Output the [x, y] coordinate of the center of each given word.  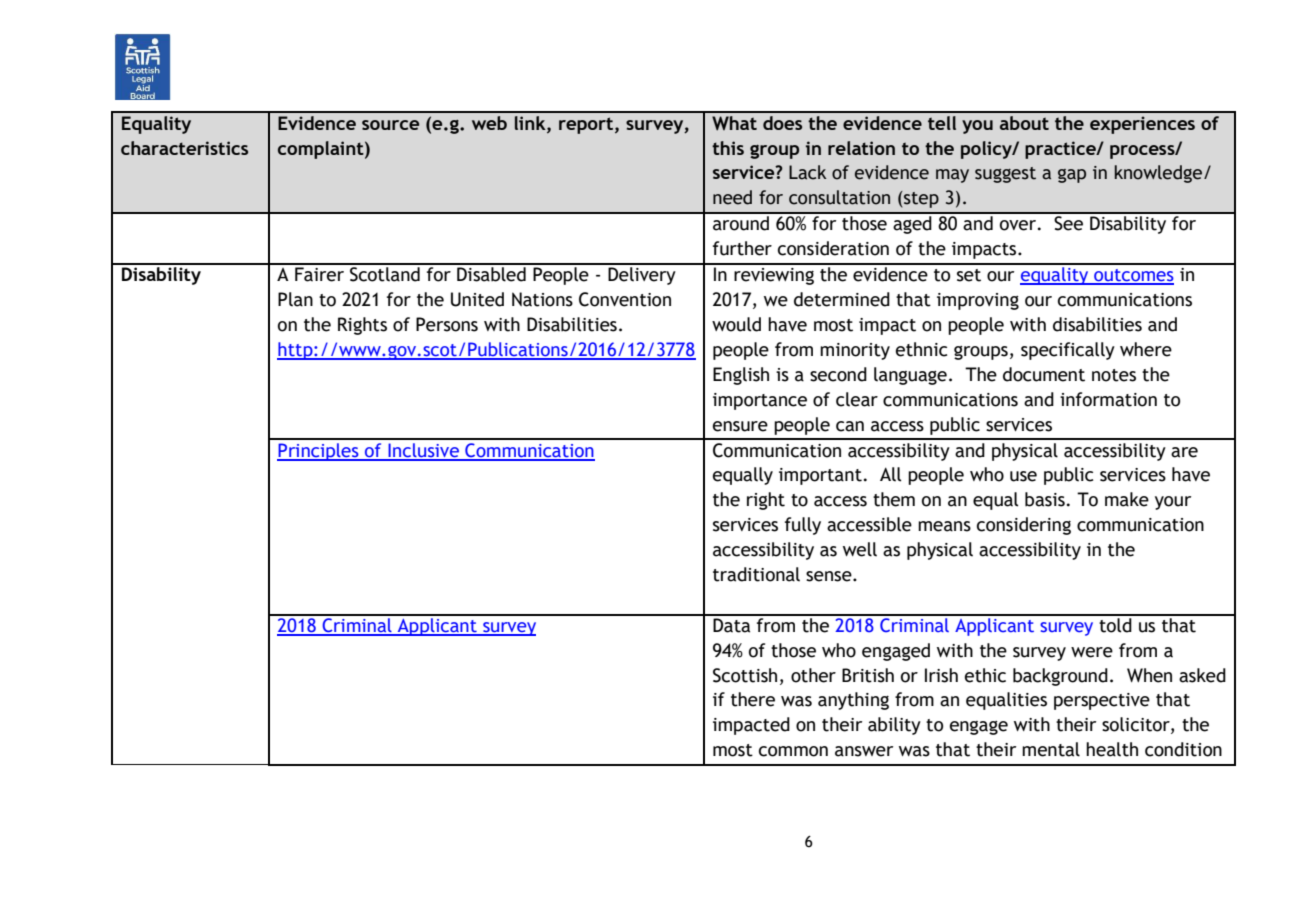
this [728, 148]
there [753, 699]
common [793, 751]
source [390, 125]
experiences [1142, 125]
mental [1051, 749]
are [1184, 452]
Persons [447, 324]
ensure [740, 426]
